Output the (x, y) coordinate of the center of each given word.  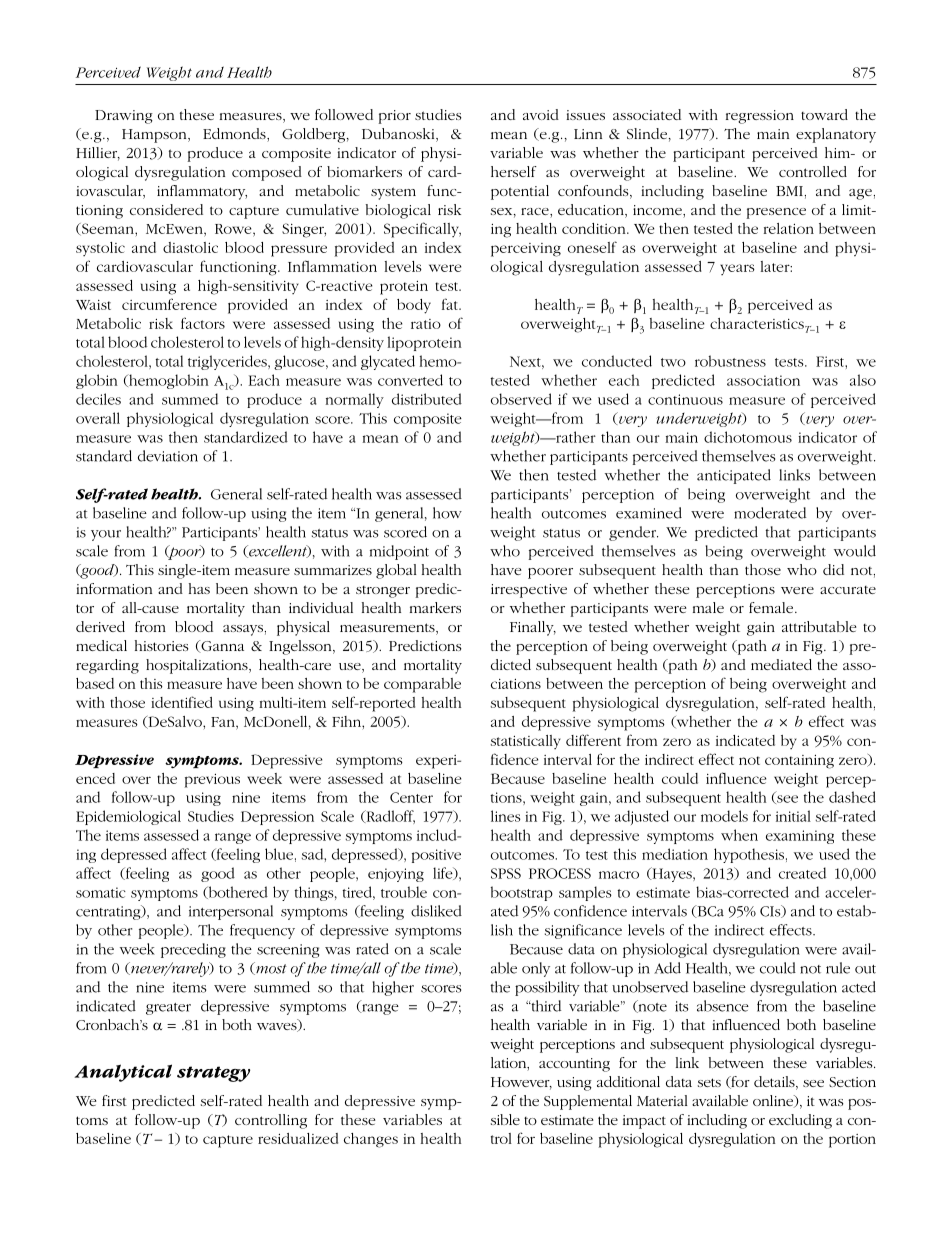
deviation (168, 456)
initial (793, 816)
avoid (541, 114)
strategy (213, 1074)
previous (212, 781)
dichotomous (748, 437)
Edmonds (235, 135)
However (521, 1083)
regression (760, 117)
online (774, 1101)
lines (506, 816)
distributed (427, 399)
